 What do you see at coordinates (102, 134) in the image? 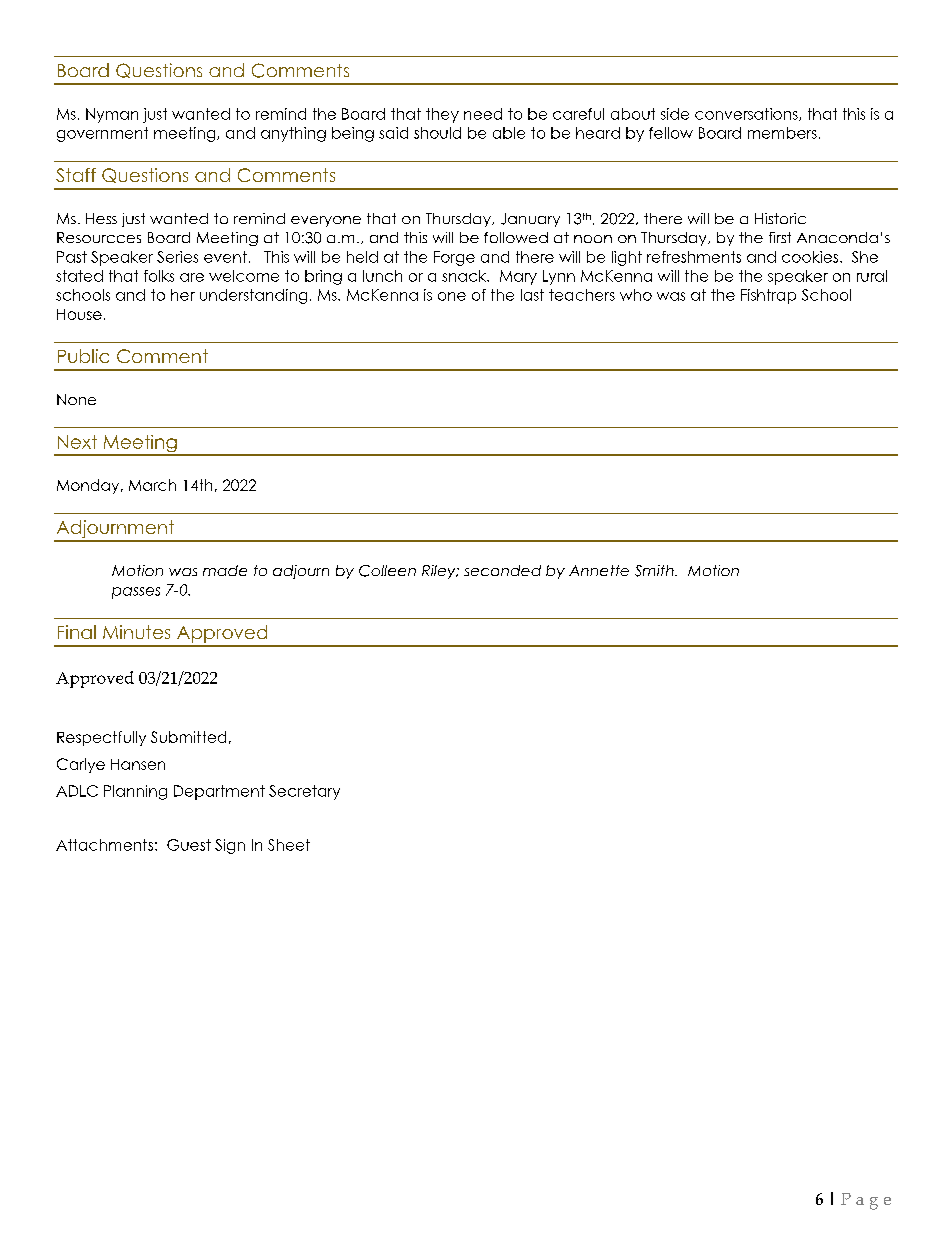
I see `government` at bounding box center [102, 134].
